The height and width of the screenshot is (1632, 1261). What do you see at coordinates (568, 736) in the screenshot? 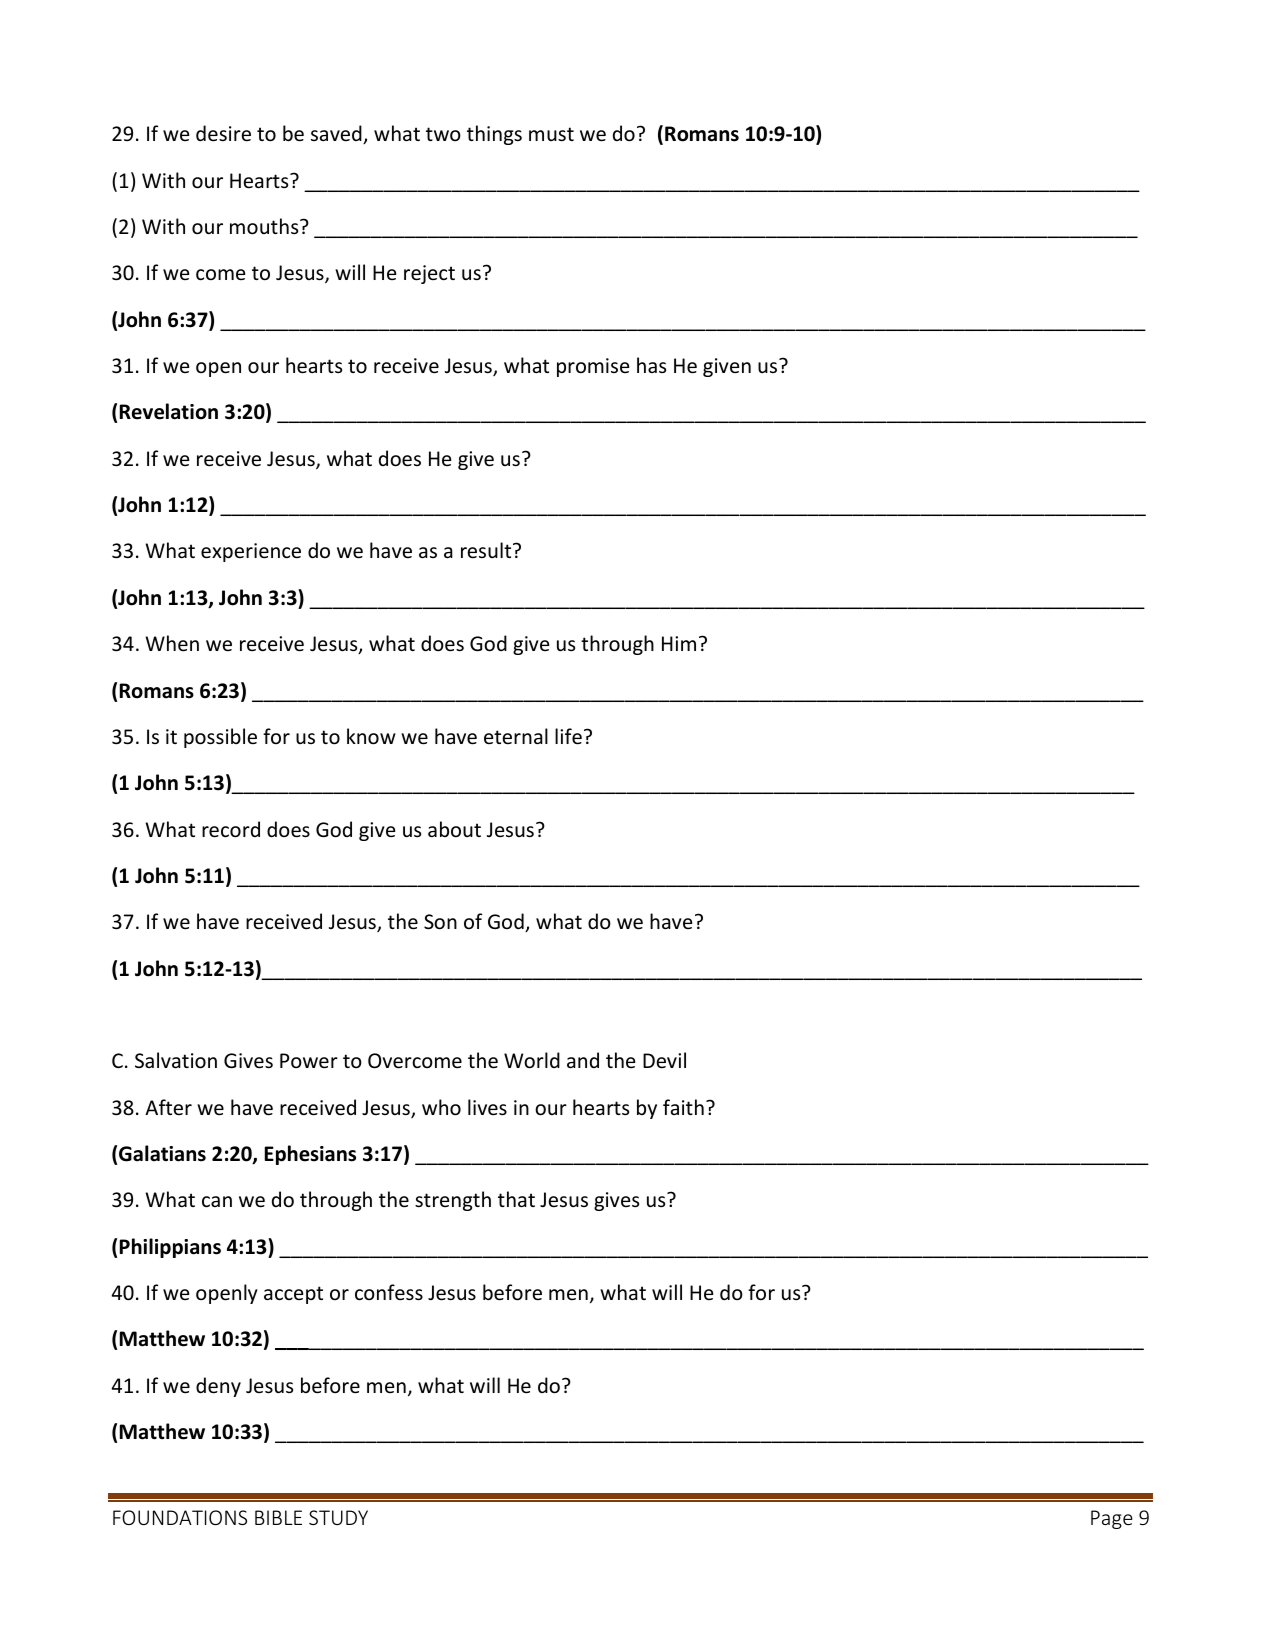
I see `life` at bounding box center [568, 736].
